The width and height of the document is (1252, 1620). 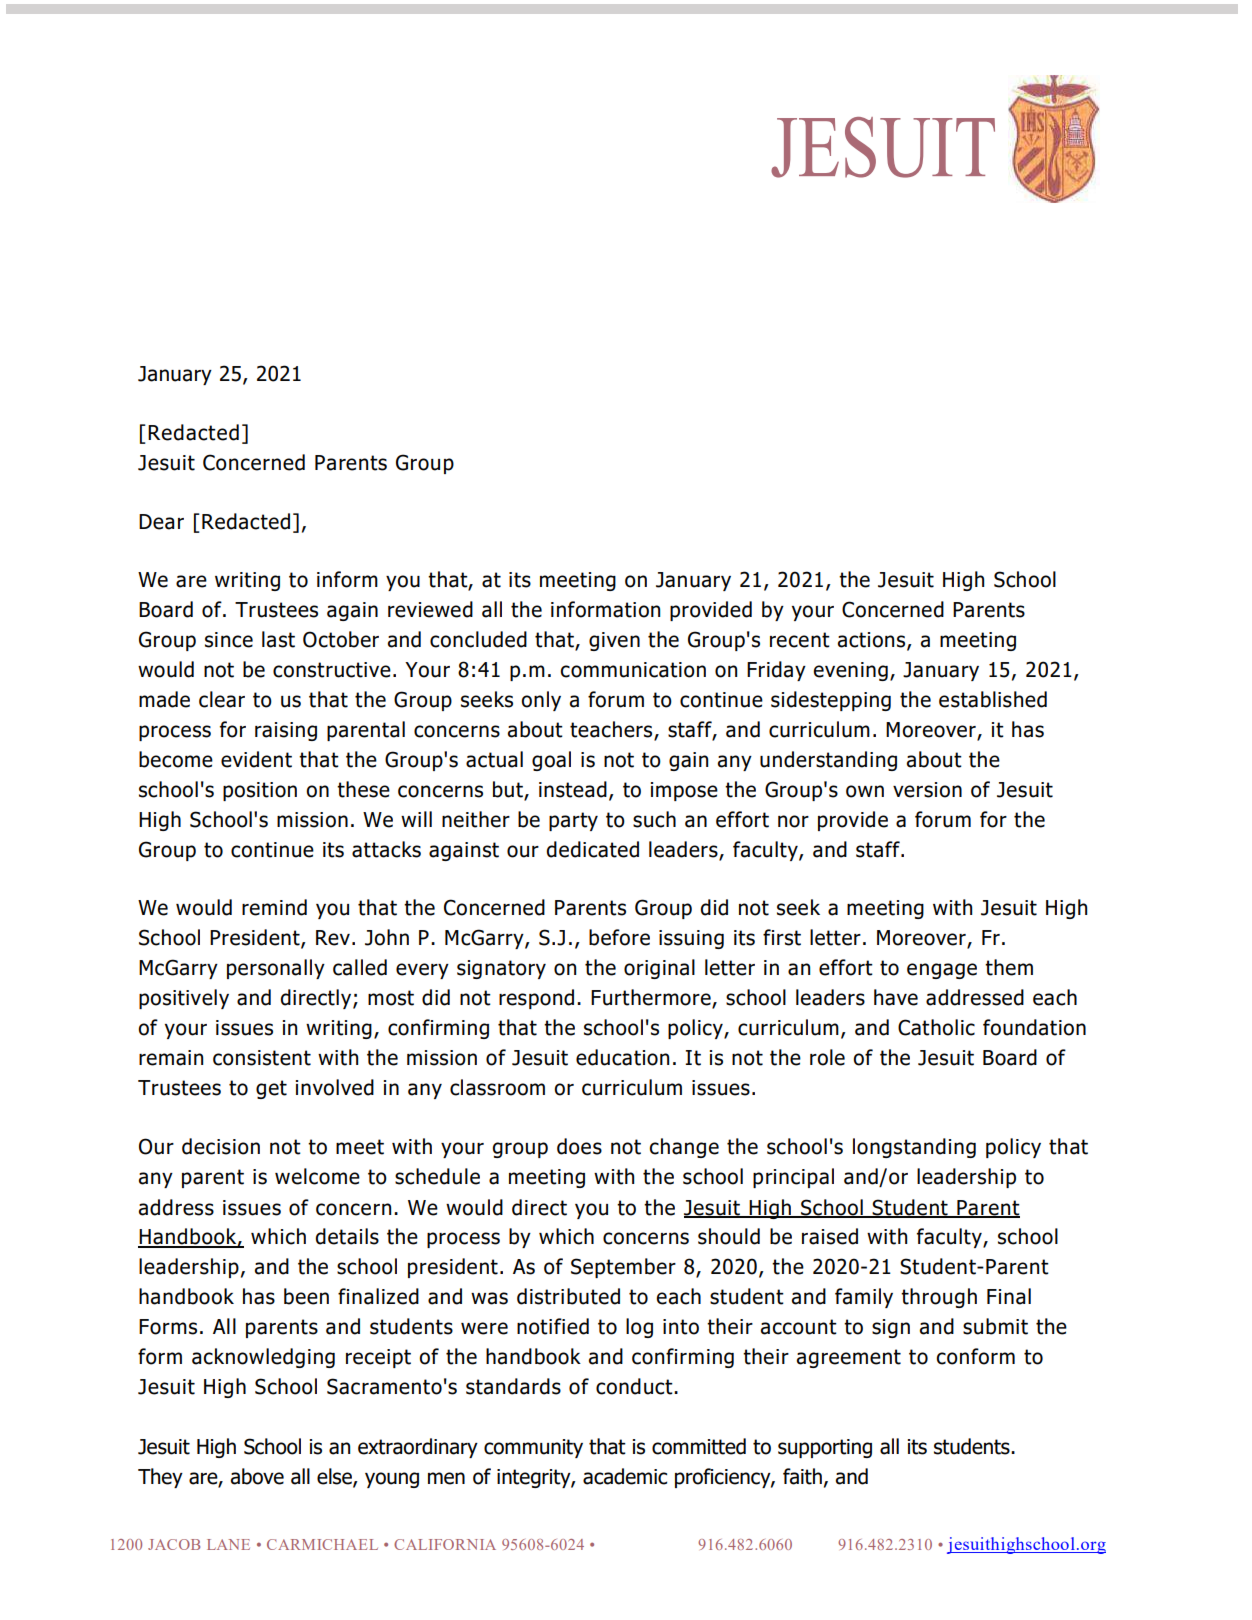 What do you see at coordinates (228, 1544) in the document?
I see `LANE` at bounding box center [228, 1544].
